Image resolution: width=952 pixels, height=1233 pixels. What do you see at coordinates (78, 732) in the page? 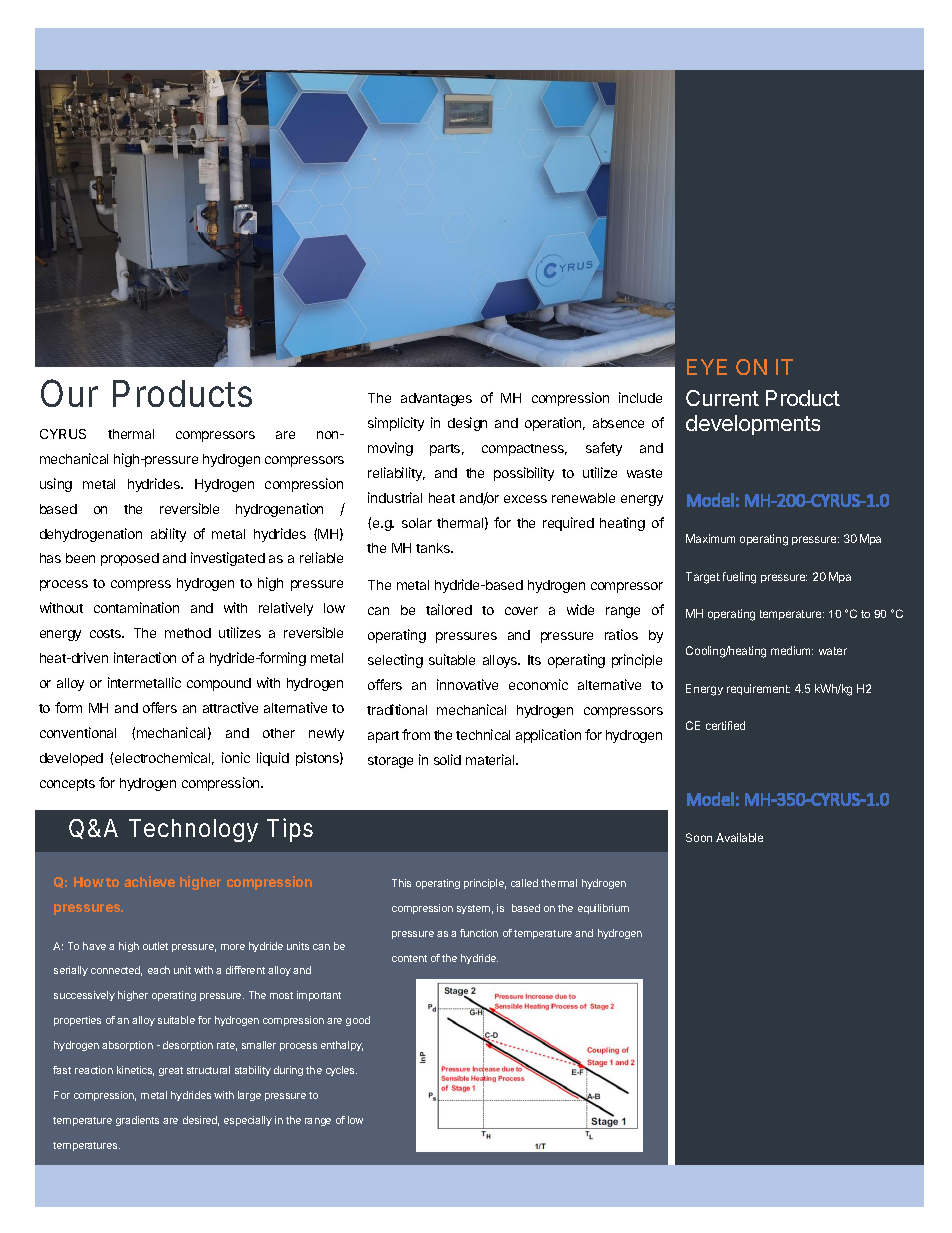
I see `conventional` at bounding box center [78, 732].
